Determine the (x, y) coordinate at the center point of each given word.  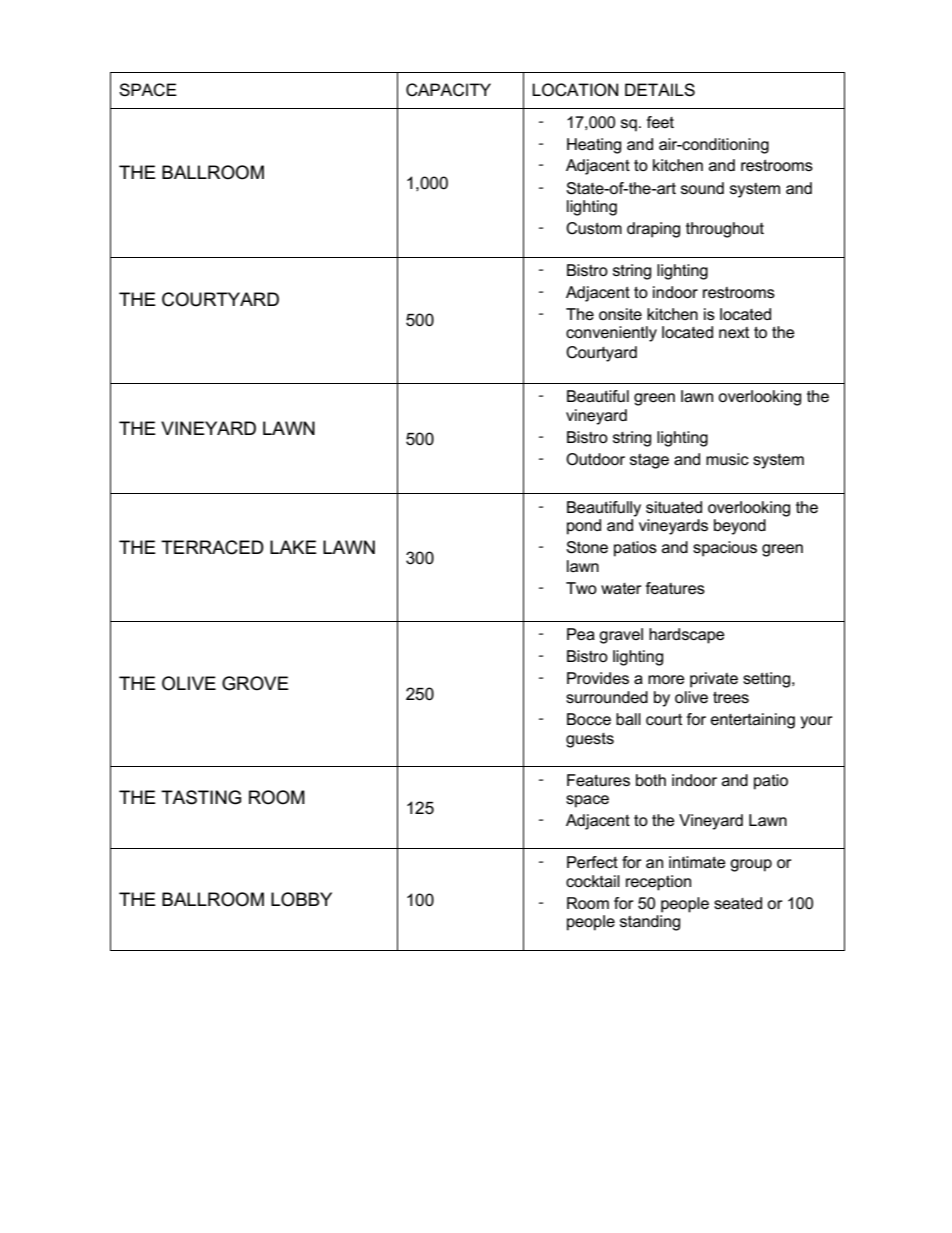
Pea (581, 634)
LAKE (293, 547)
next (734, 332)
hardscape (687, 636)
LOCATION (575, 90)
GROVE (255, 683)
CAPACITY (448, 90)
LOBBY (301, 899)
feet (660, 122)
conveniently (611, 334)
